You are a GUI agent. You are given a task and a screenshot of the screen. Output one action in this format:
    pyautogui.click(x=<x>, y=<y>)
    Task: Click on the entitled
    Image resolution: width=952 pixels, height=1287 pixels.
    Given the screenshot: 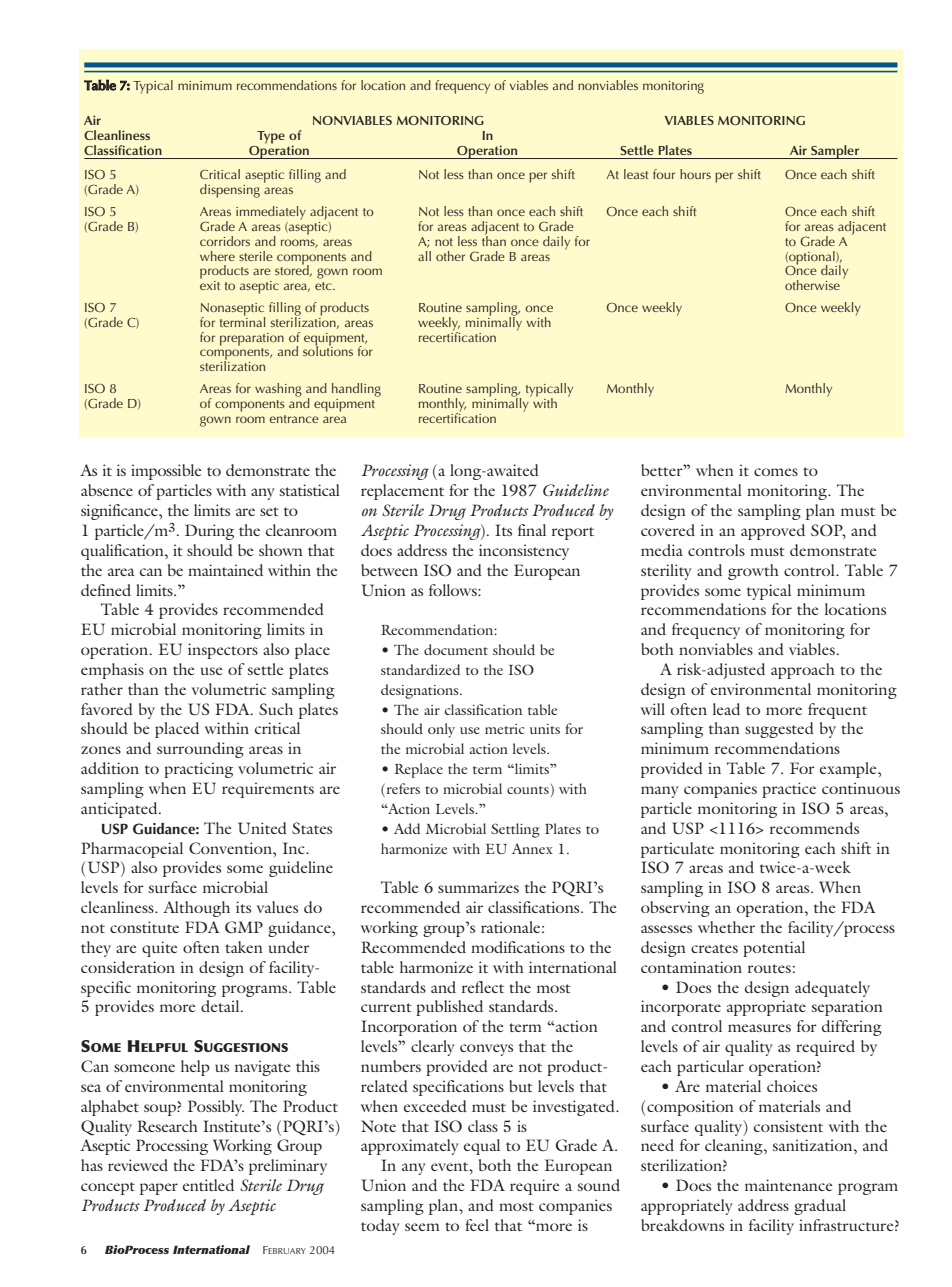 What is the action you would take?
    pyautogui.click(x=208, y=1185)
